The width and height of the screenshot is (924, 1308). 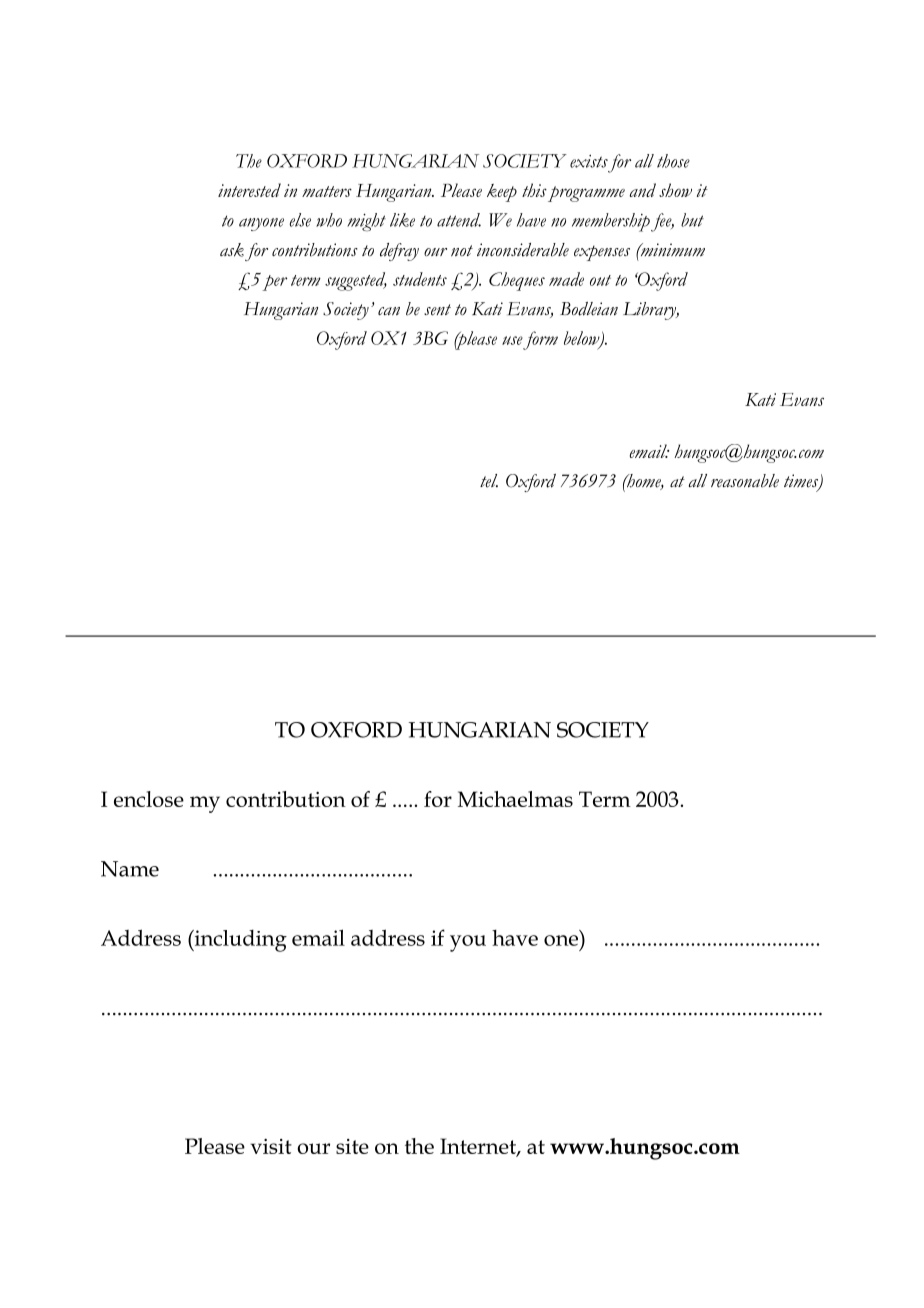 What do you see at coordinates (540, 340) in the screenshot?
I see `form` at bounding box center [540, 340].
